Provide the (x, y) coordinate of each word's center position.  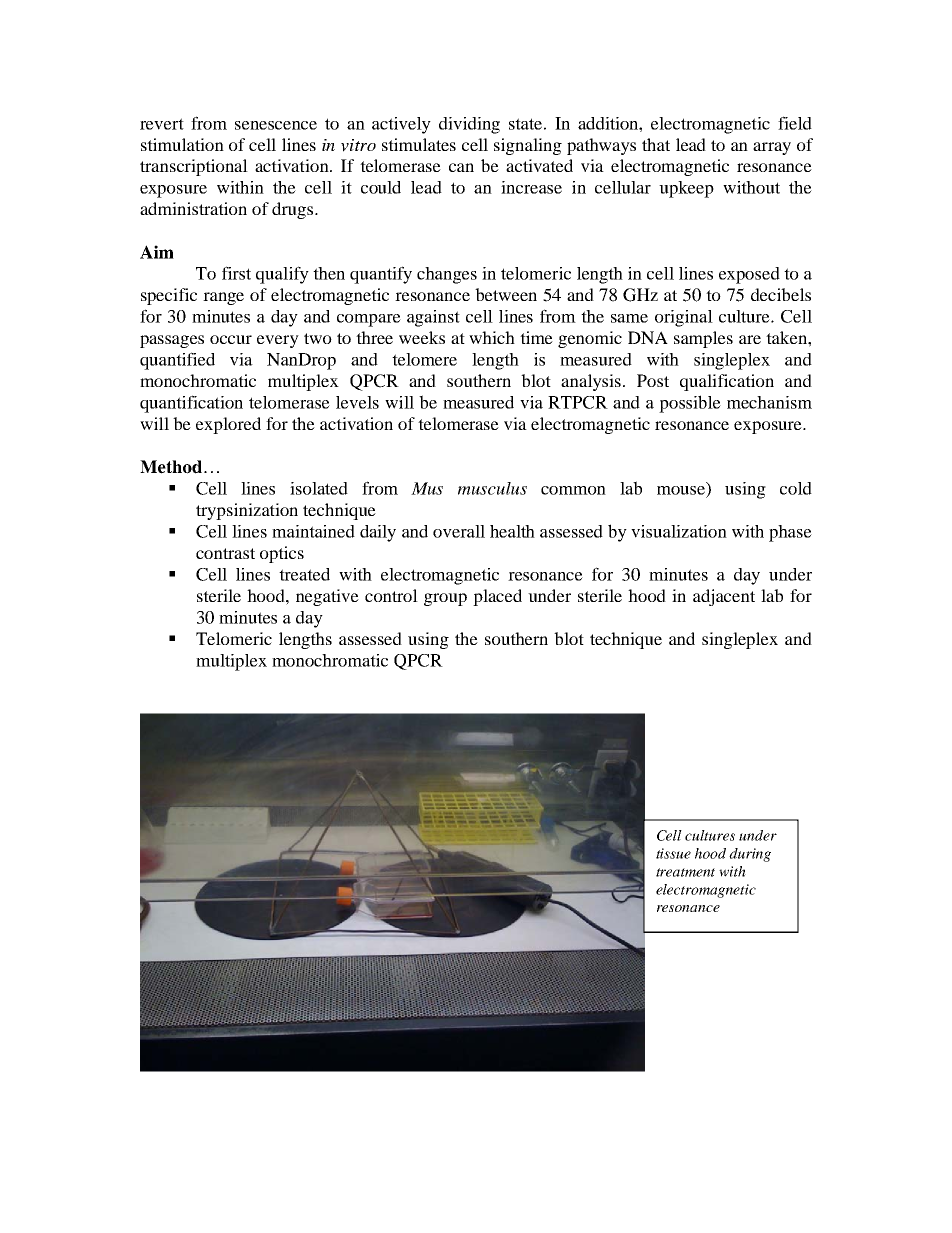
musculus (492, 488)
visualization (679, 531)
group (445, 599)
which (492, 337)
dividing (469, 125)
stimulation (182, 144)
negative (327, 597)
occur (231, 339)
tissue (673, 853)
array (772, 148)
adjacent (724, 597)
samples (703, 339)
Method (171, 467)
